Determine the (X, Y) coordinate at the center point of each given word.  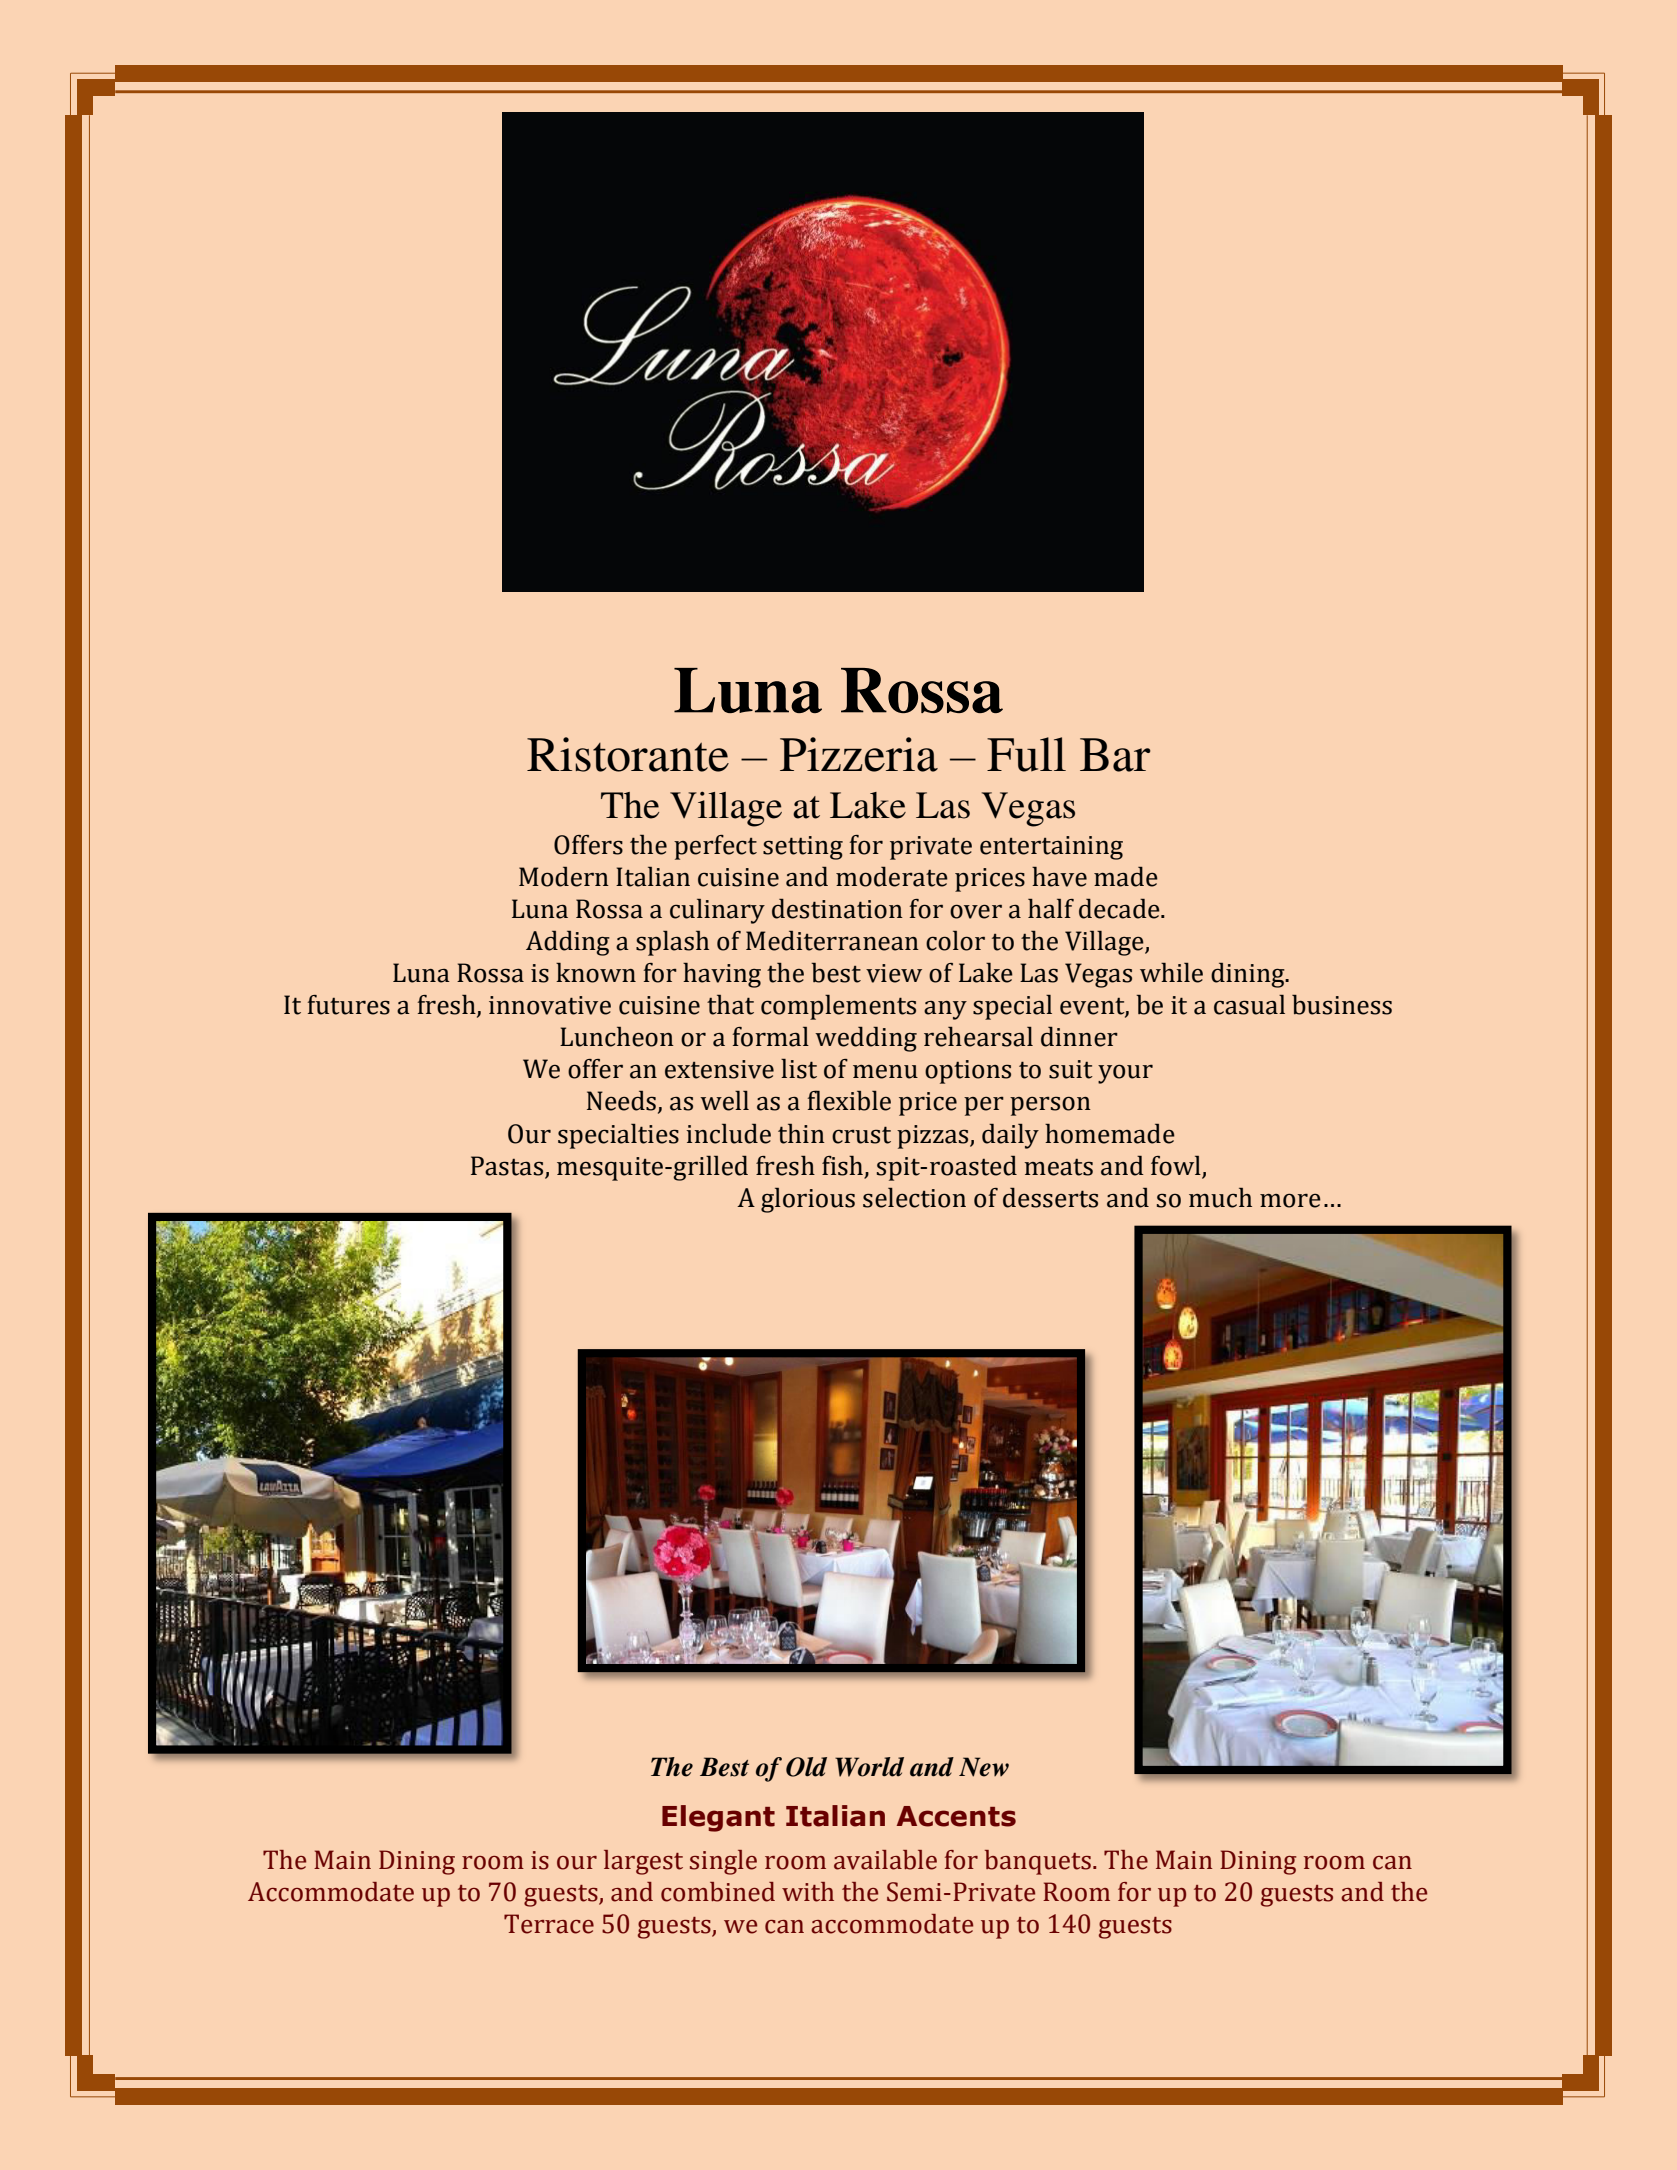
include (728, 1134)
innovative (550, 1005)
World (869, 1767)
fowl (1176, 1166)
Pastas (507, 1166)
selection (914, 1198)
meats (1058, 1167)
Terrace (549, 1924)
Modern (564, 877)
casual (1249, 1005)
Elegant (718, 1818)
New (984, 1767)
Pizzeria (859, 754)
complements (838, 1007)
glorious (808, 1200)
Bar (1115, 755)
